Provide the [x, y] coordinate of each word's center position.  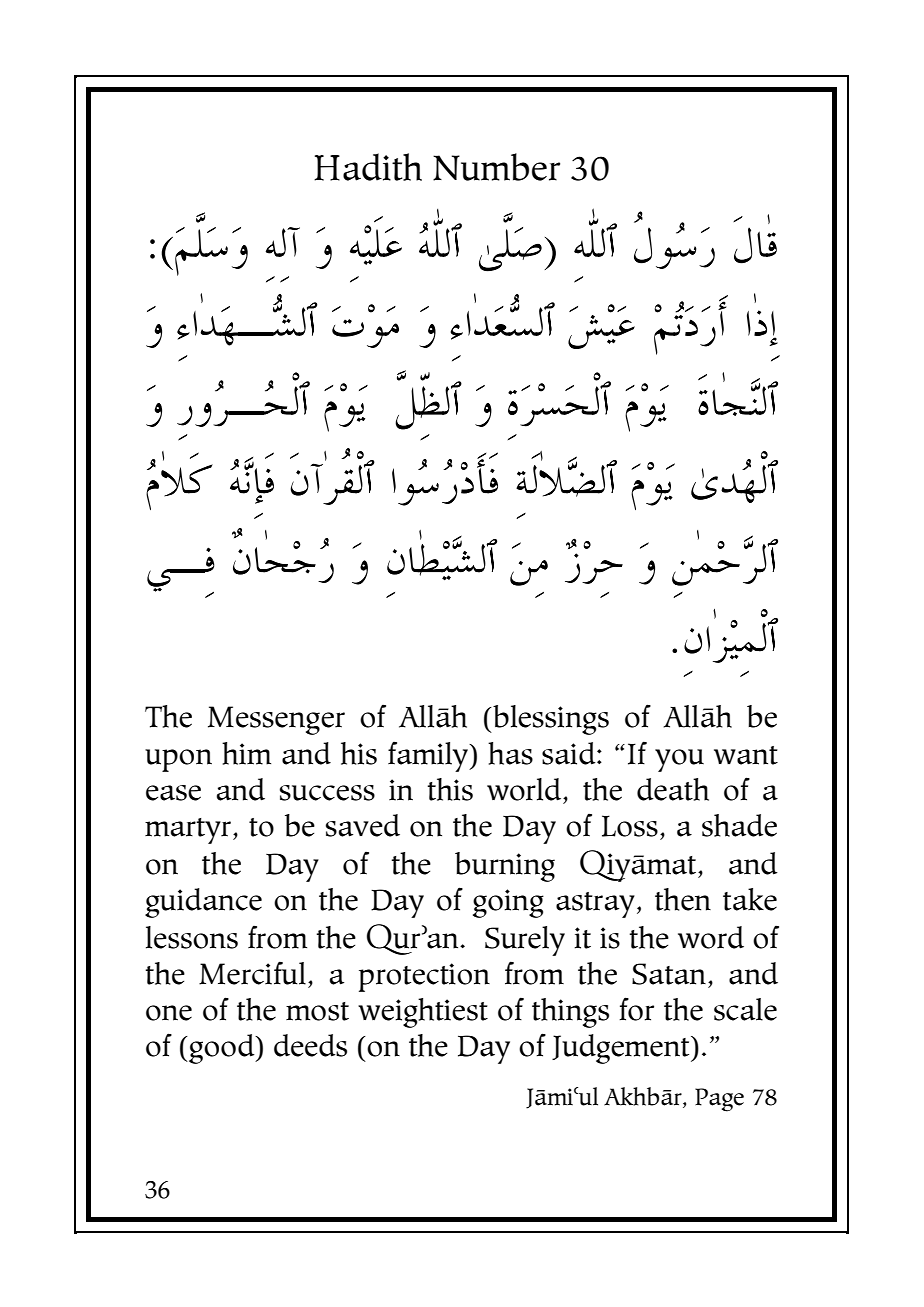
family [429, 756]
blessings [550, 720]
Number [496, 167]
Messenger [276, 720]
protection [424, 977]
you [679, 760]
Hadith [368, 167]
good [222, 1049]
